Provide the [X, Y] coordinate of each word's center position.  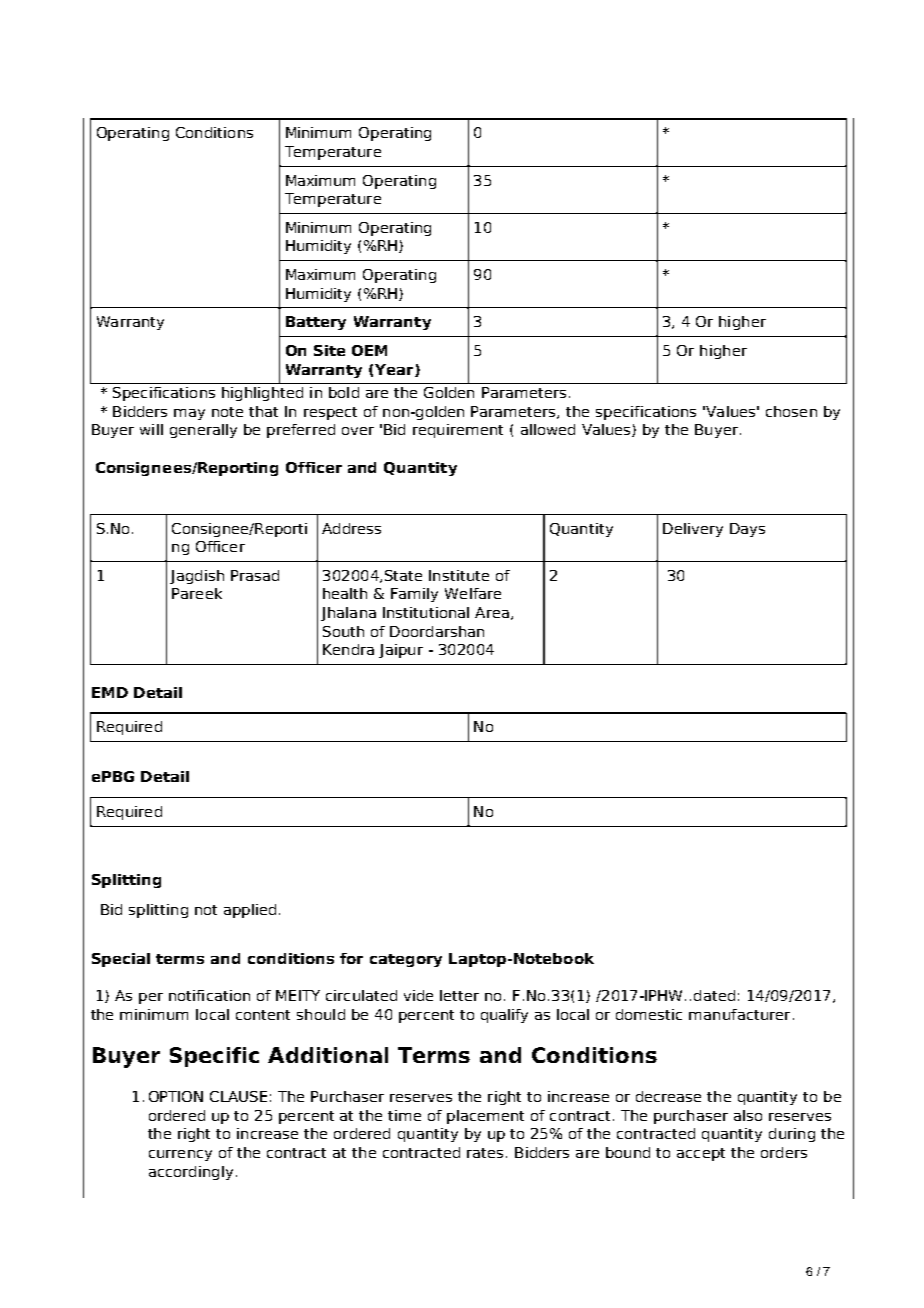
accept [701, 1154]
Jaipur [401, 651]
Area [492, 612]
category [406, 960]
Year [395, 370]
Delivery [693, 530]
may [189, 414]
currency [180, 1155]
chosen [791, 411]
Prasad [255, 575]
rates [487, 1153]
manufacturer [739, 1014]
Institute [459, 575]
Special [121, 960]
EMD [110, 692]
